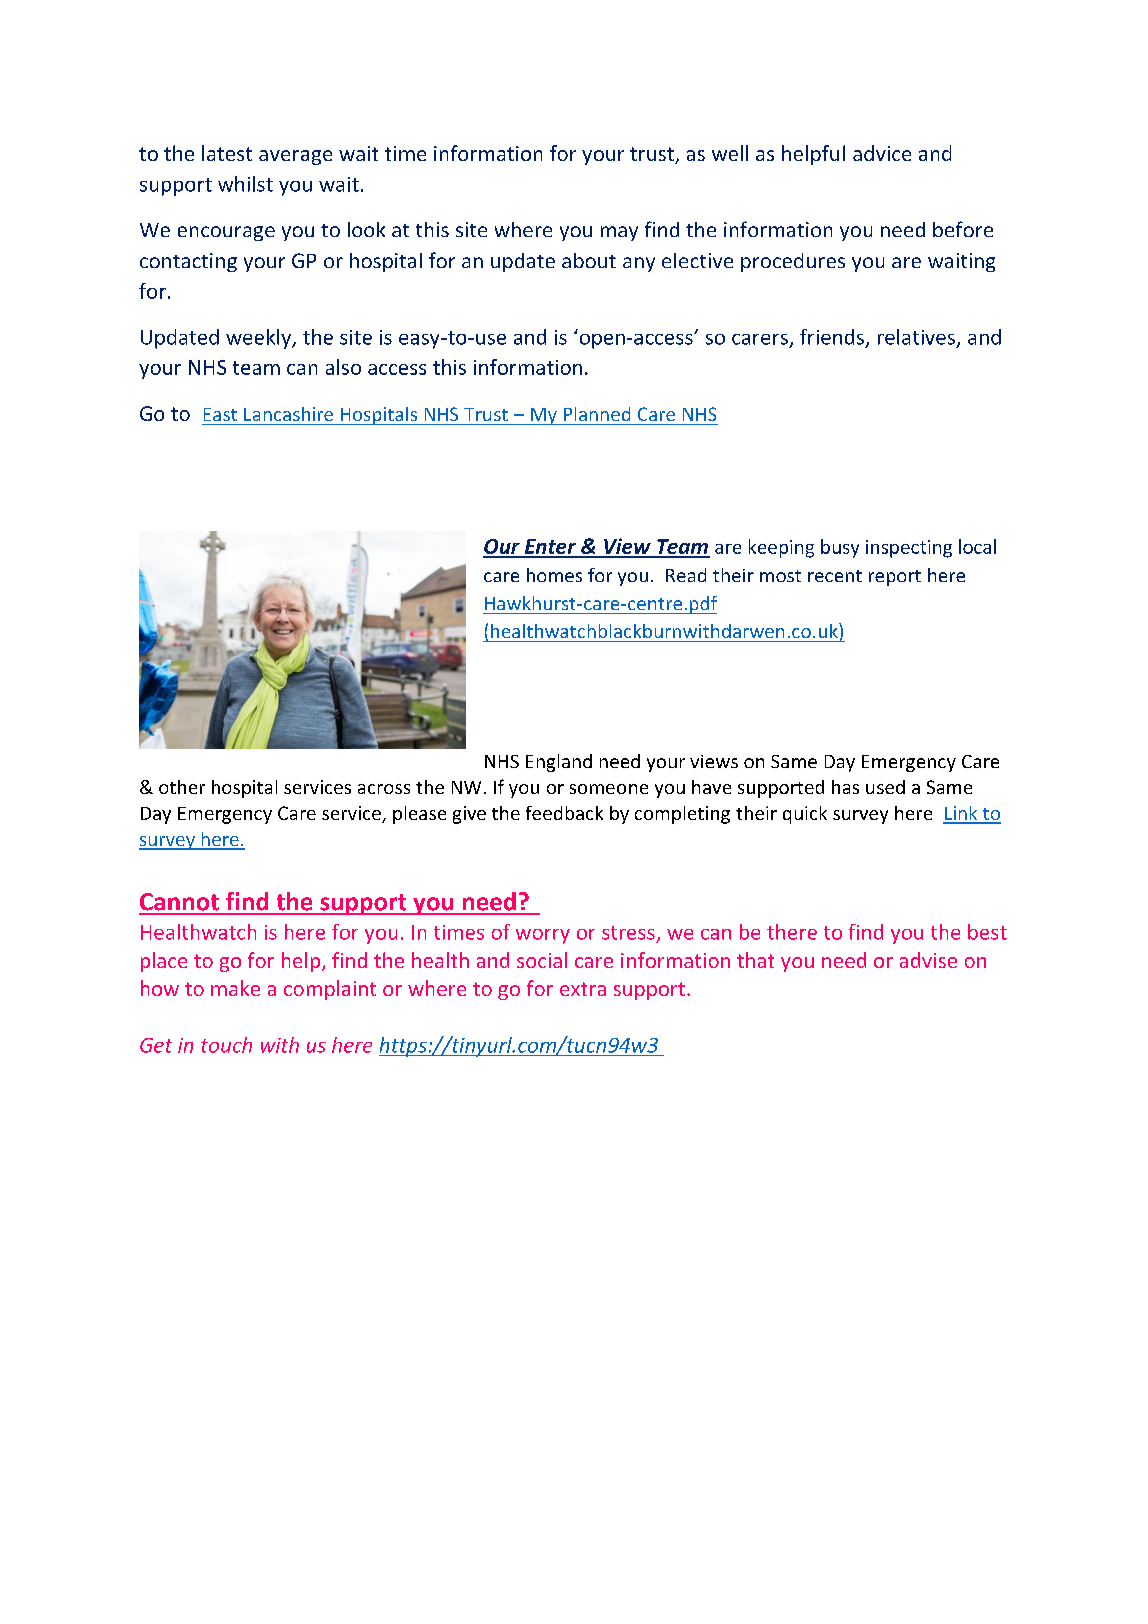  What do you see at coordinates (182, 787) in the image?
I see `other` at bounding box center [182, 787].
